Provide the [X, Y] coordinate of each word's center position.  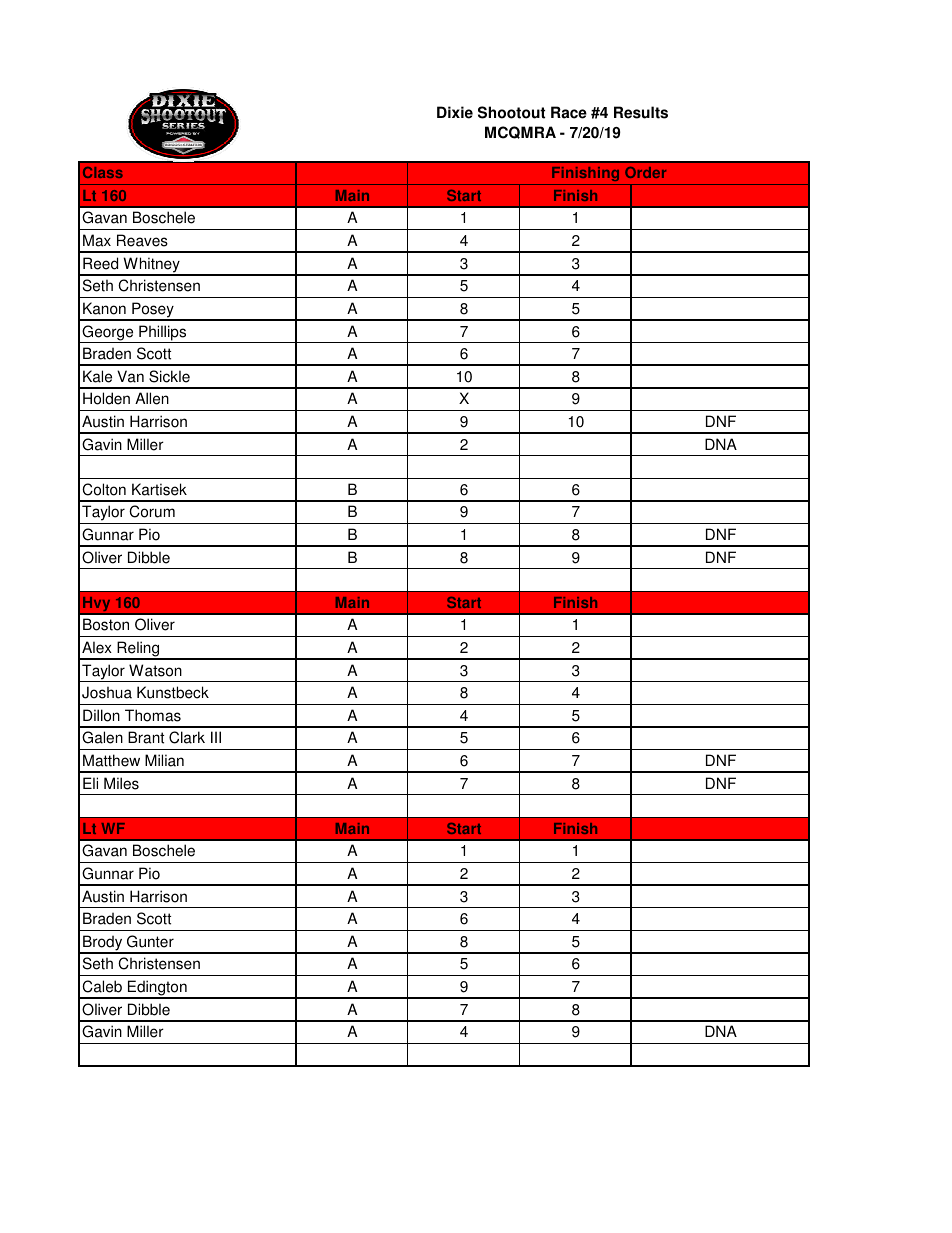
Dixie [455, 112]
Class [103, 172]
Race [569, 112]
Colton [104, 489]
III [216, 737]
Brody [103, 944]
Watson [155, 670]
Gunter [150, 941]
